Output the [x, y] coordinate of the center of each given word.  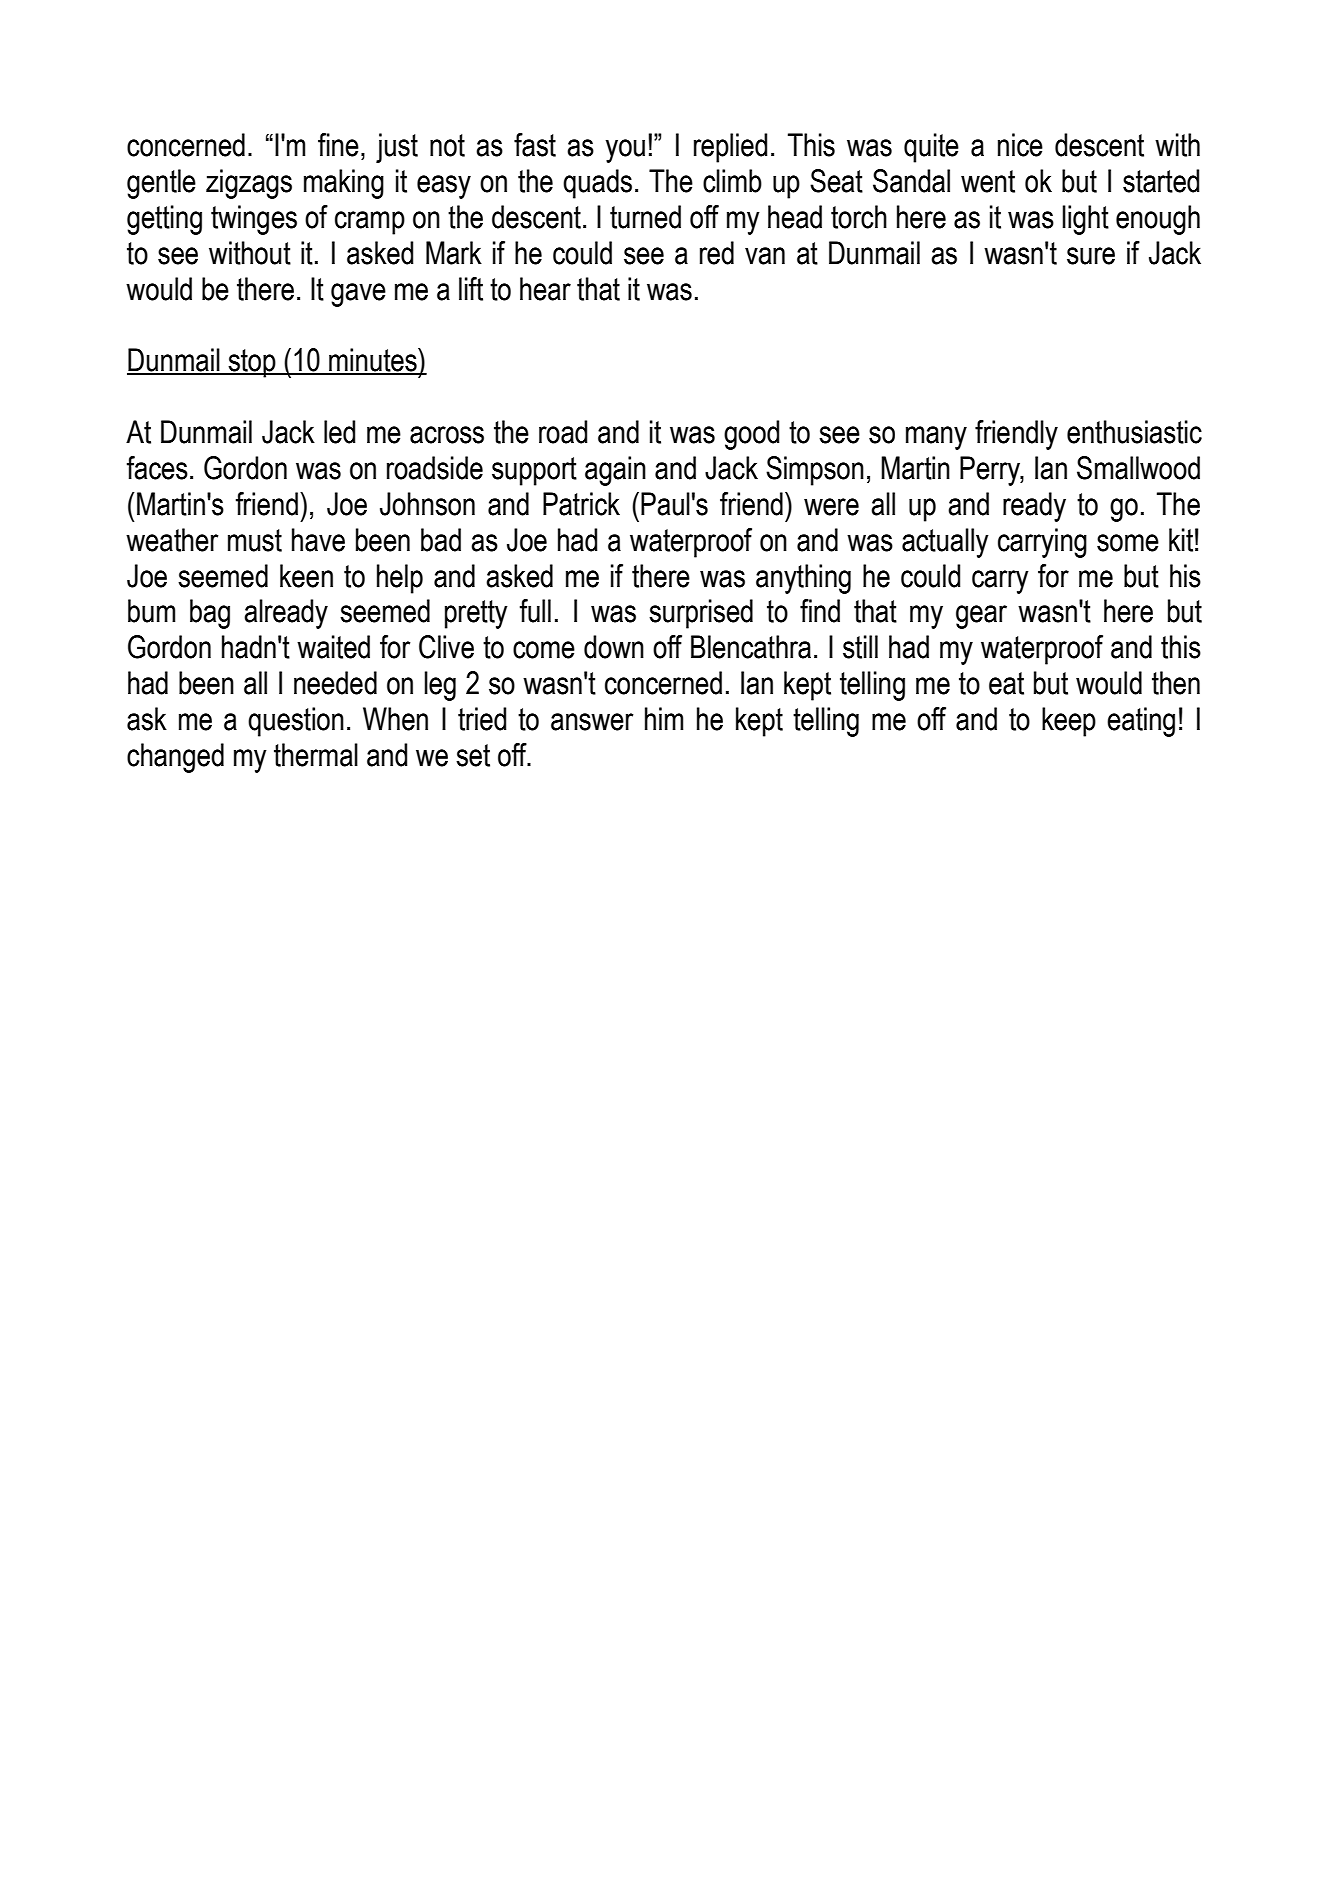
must [255, 540]
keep [1069, 722]
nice [1020, 145]
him [664, 718]
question [296, 722]
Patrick [581, 504]
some [1128, 543]
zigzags [249, 184]
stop [252, 363]
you [625, 151]
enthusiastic [1134, 432]
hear [545, 289]
